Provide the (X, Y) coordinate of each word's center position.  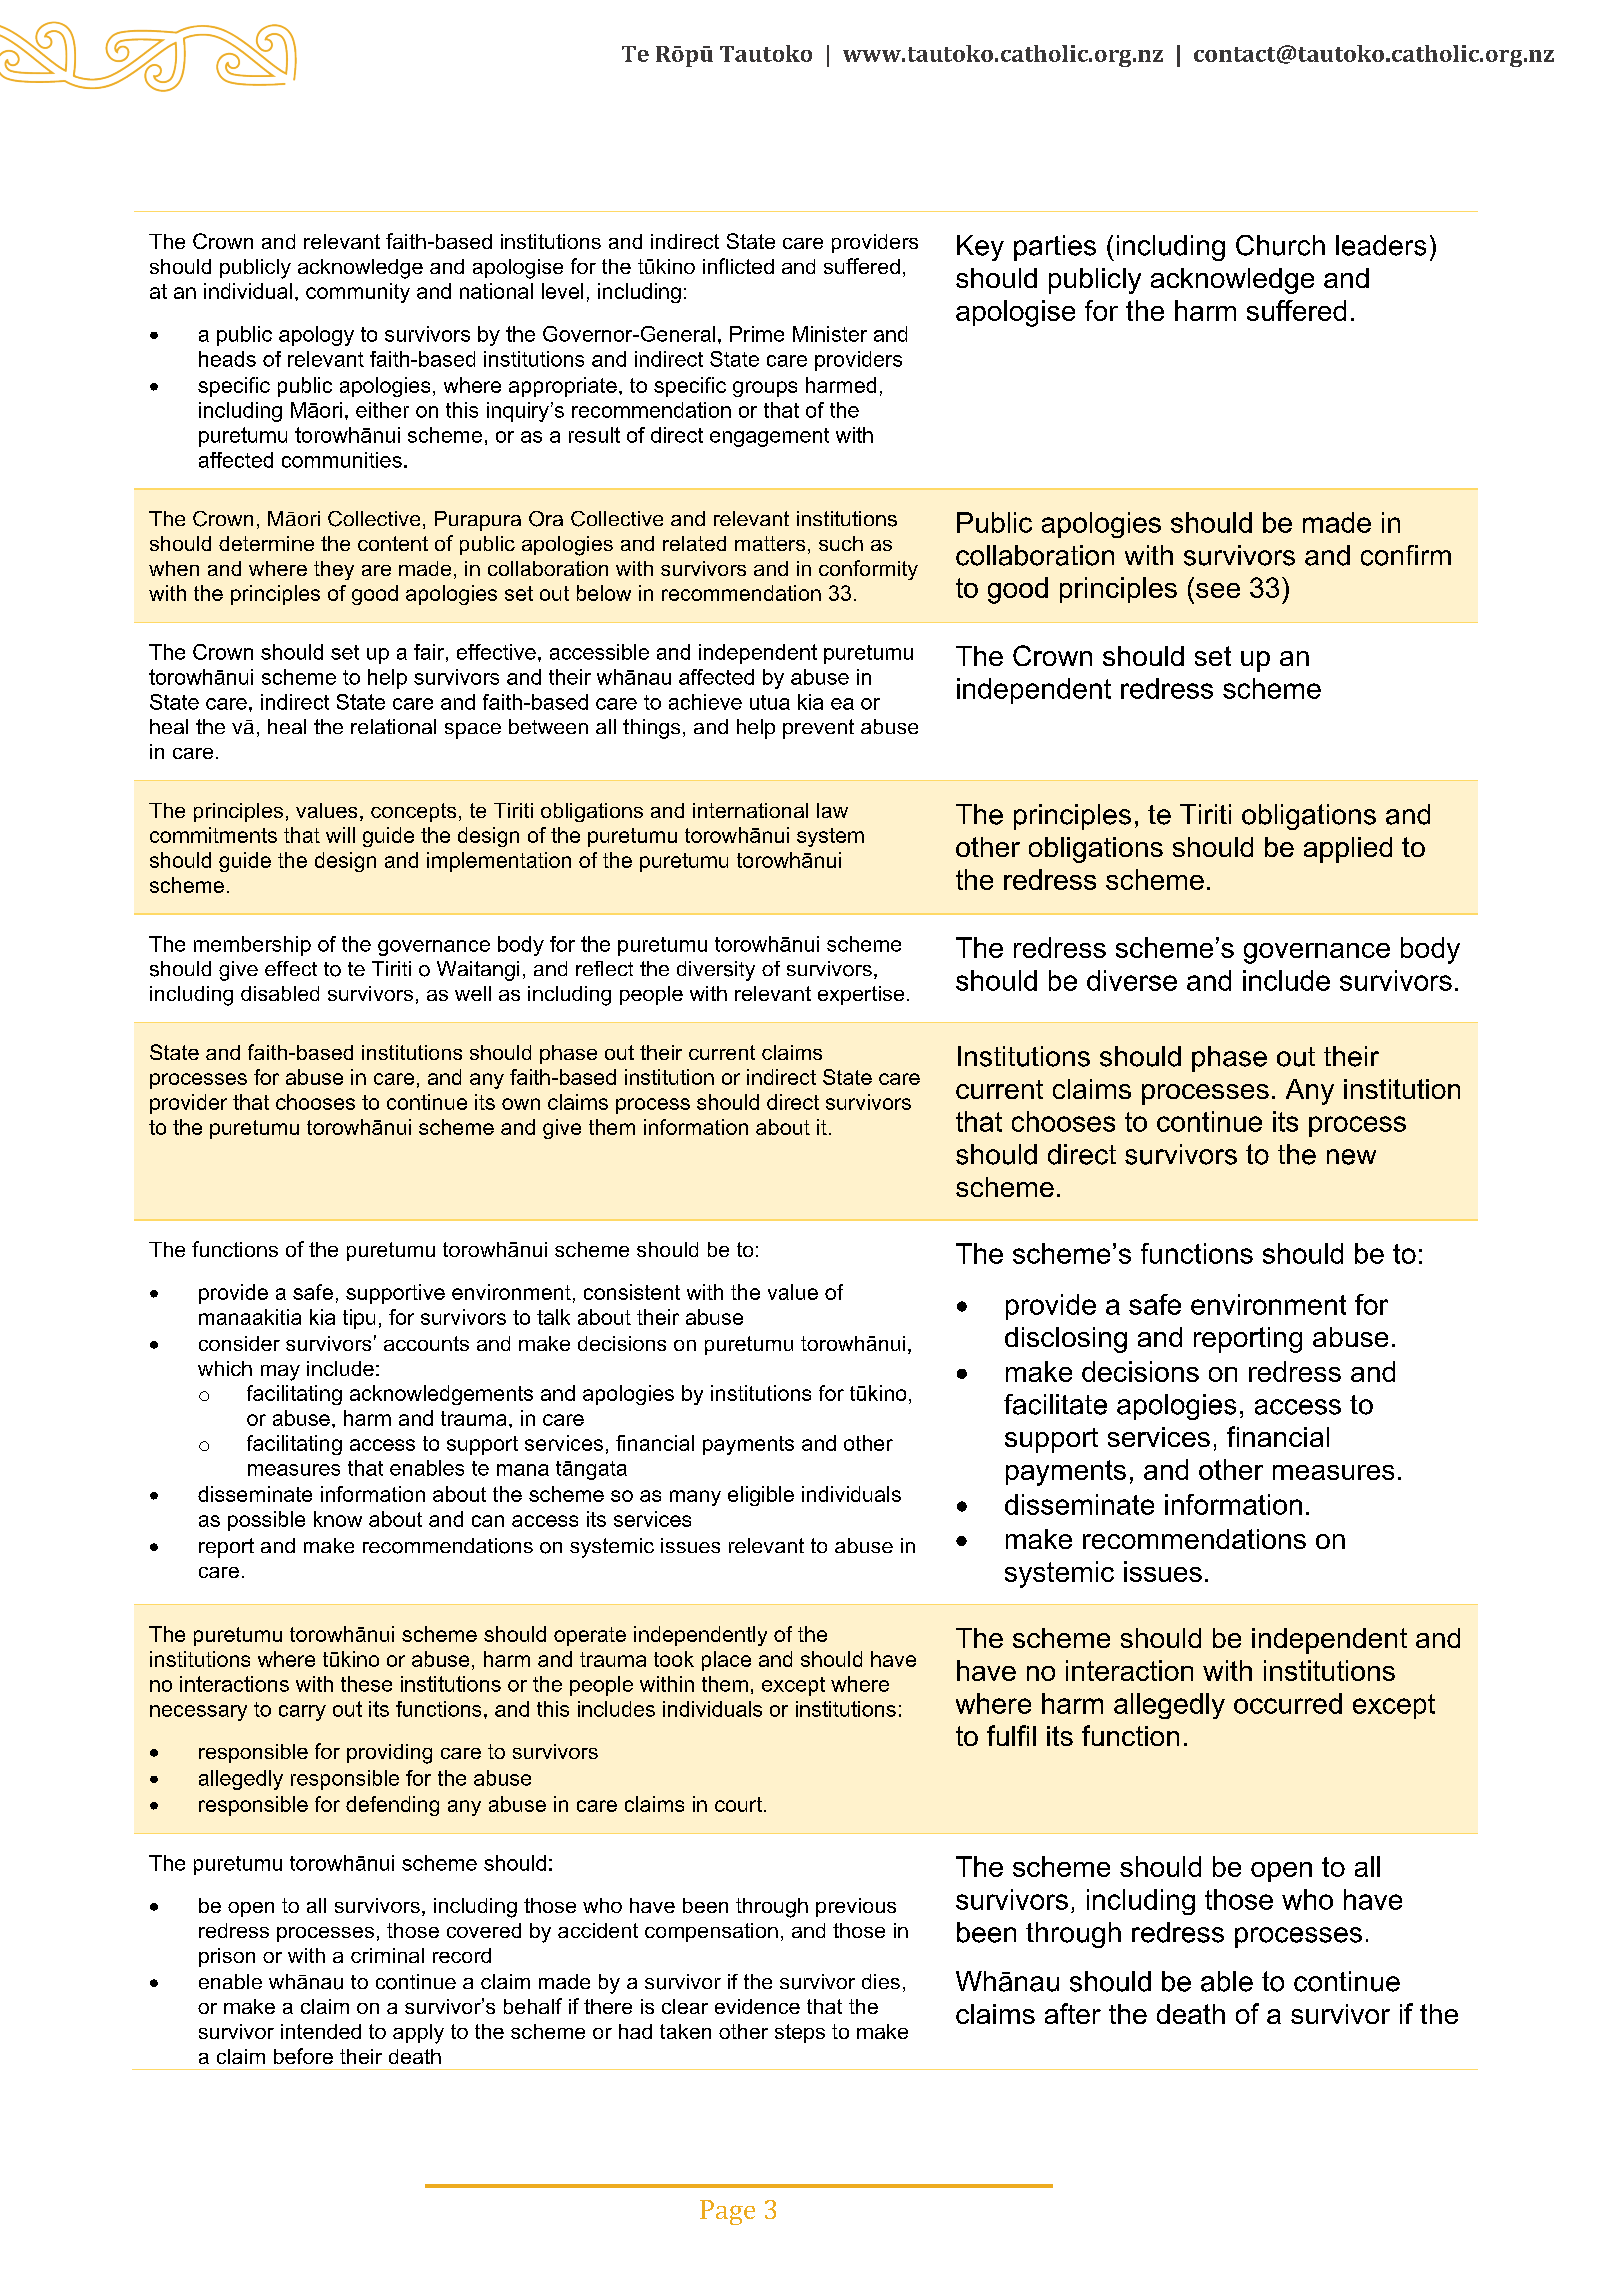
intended (321, 2031)
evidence (757, 2006)
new (1351, 1157)
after (1073, 2013)
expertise (861, 995)
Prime (757, 334)
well (473, 993)
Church (1280, 245)
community (358, 293)
